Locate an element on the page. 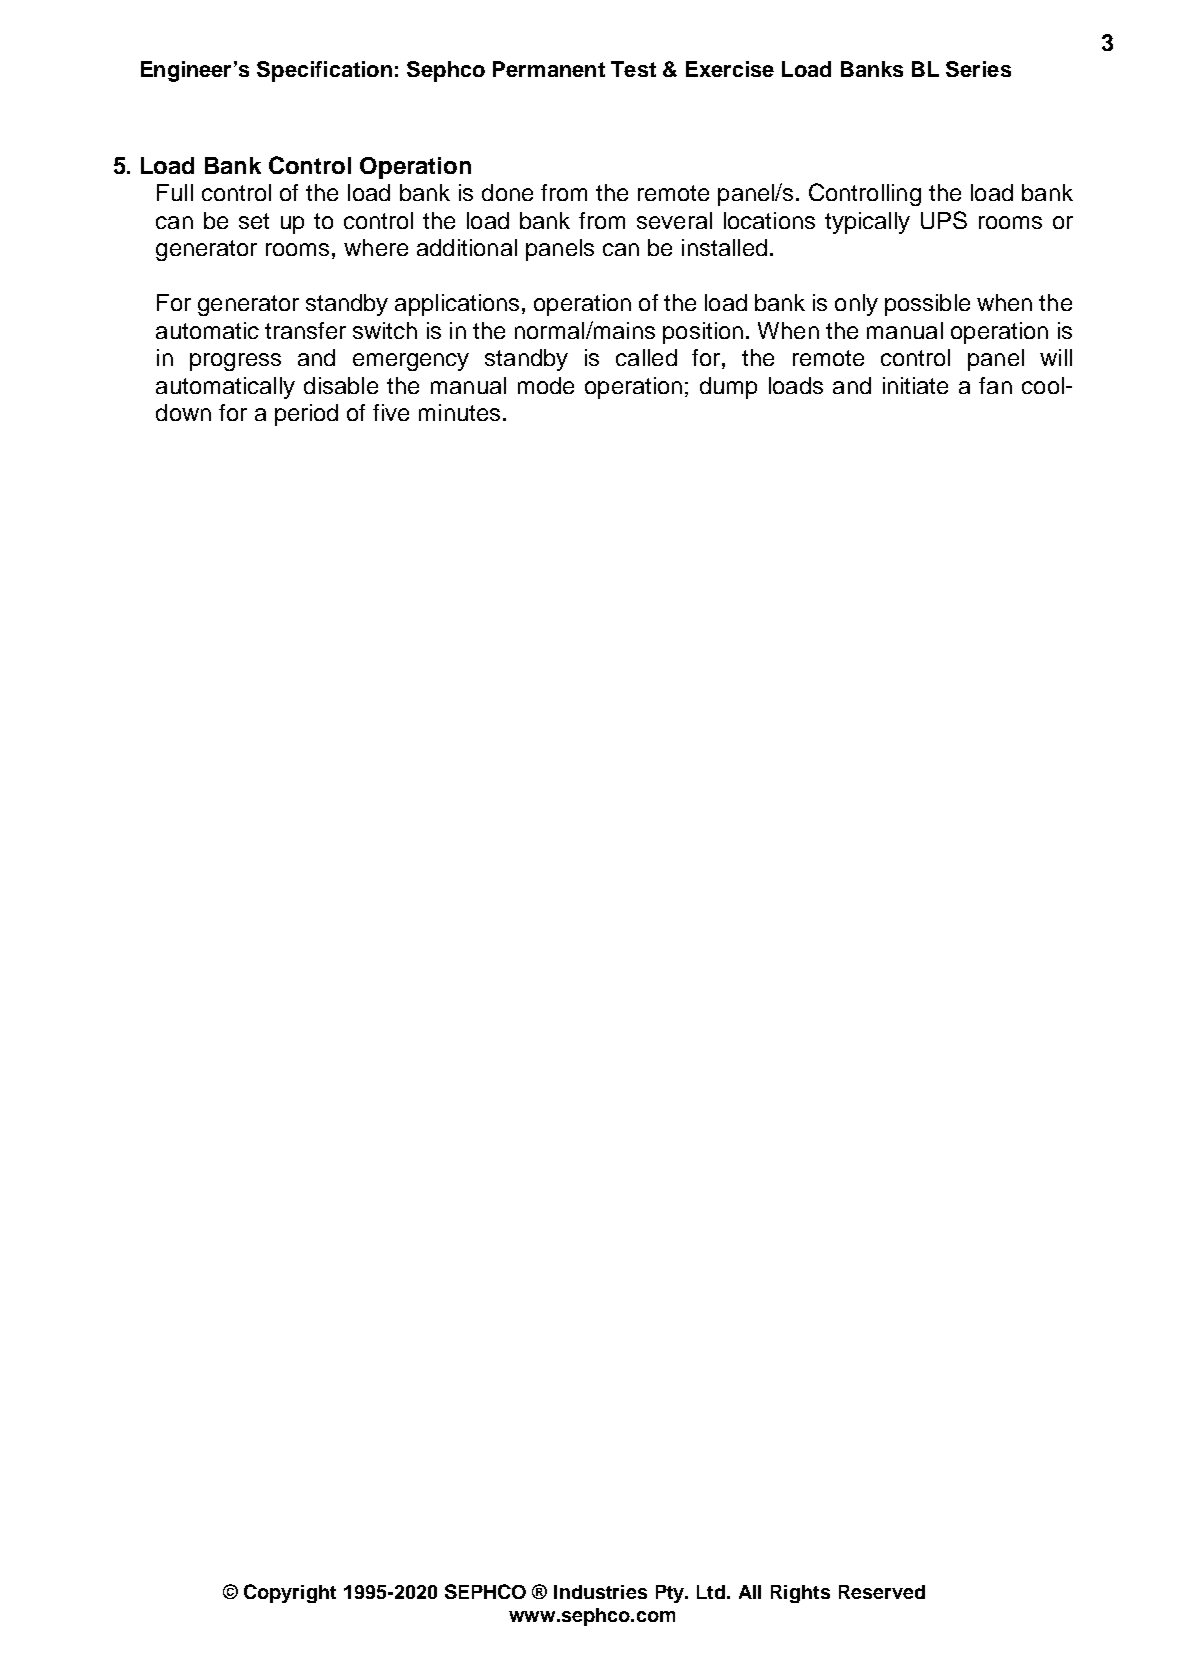 The height and width of the page is (1677, 1186). Reserved is located at coordinates (882, 1592).
